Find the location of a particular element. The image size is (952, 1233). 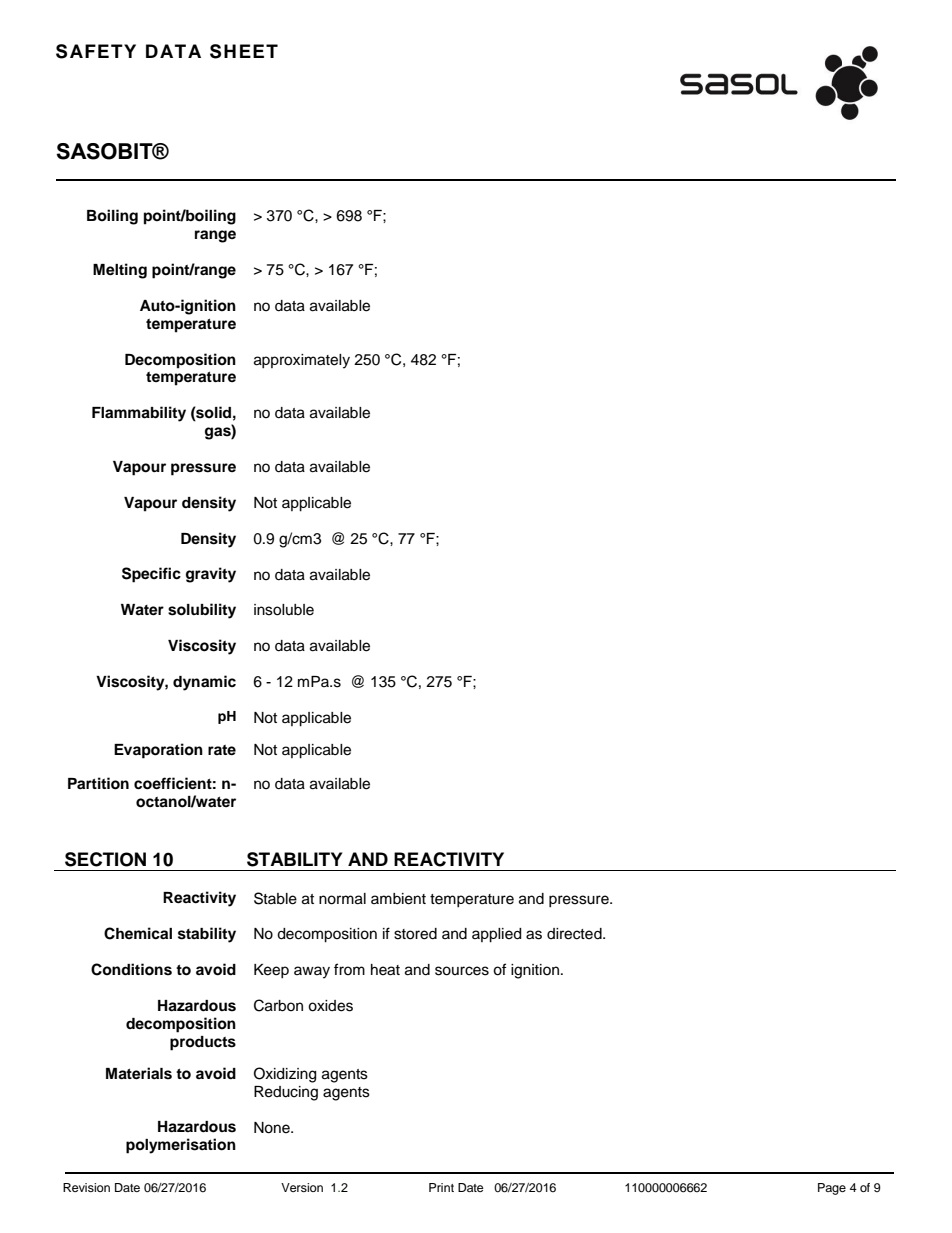

approximately is located at coordinates (302, 361).
